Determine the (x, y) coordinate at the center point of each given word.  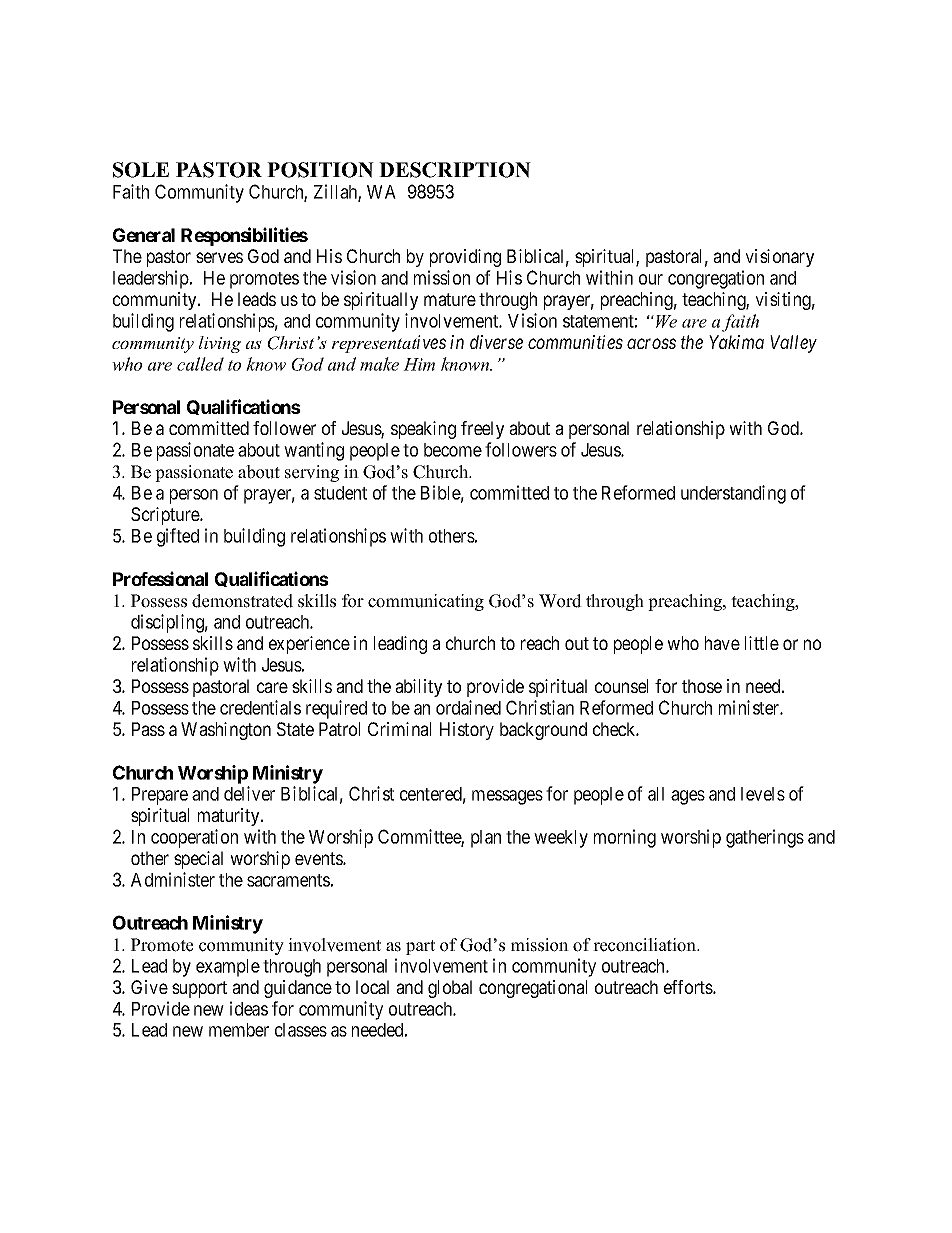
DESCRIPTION (455, 170)
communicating (426, 602)
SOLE (141, 170)
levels (763, 794)
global (450, 989)
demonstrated (242, 601)
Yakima (736, 342)
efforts (689, 987)
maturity (230, 817)
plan (486, 839)
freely (482, 430)
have (722, 643)
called (200, 364)
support (199, 989)
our (651, 279)
